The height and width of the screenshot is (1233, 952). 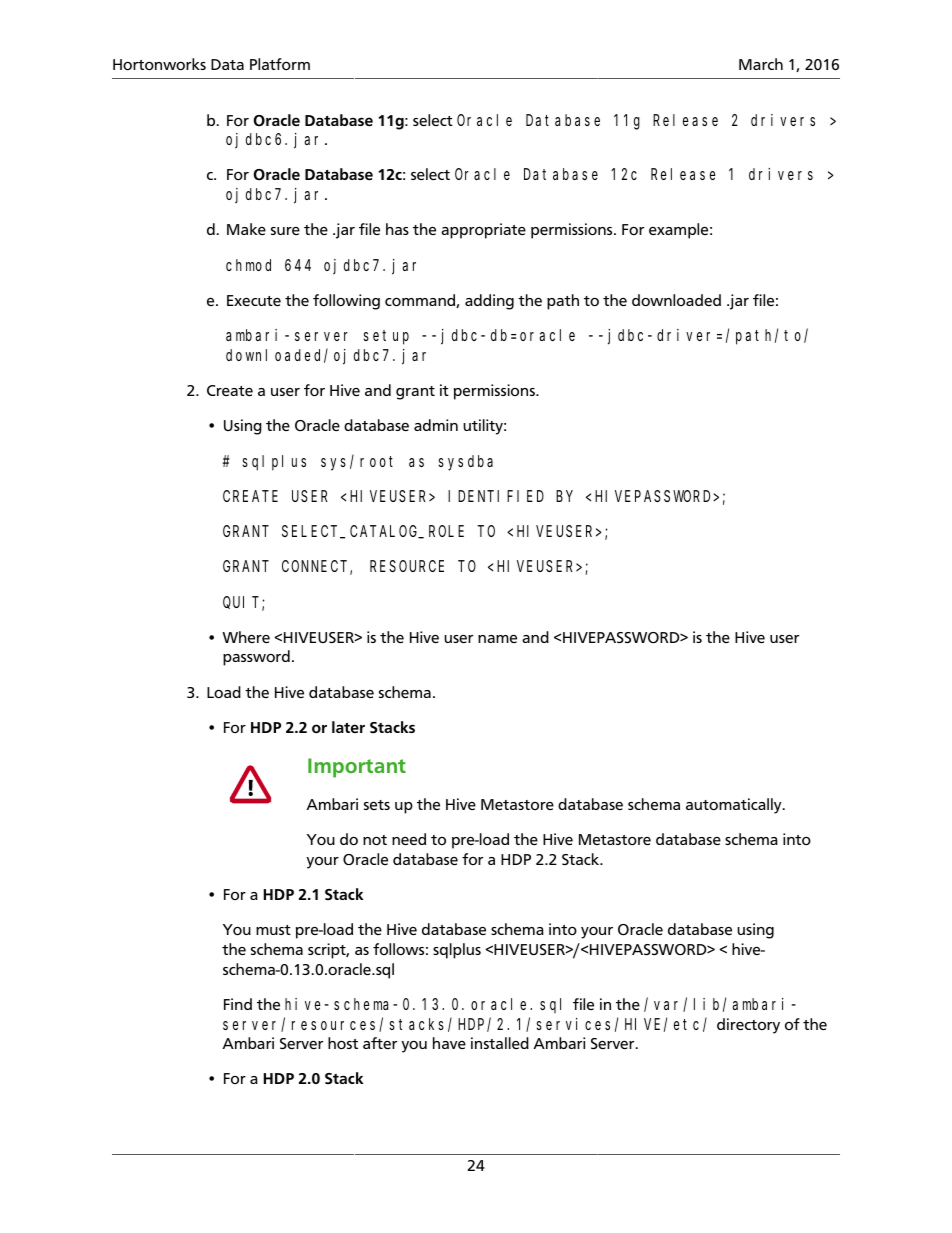 I want to click on host, so click(x=343, y=1043).
